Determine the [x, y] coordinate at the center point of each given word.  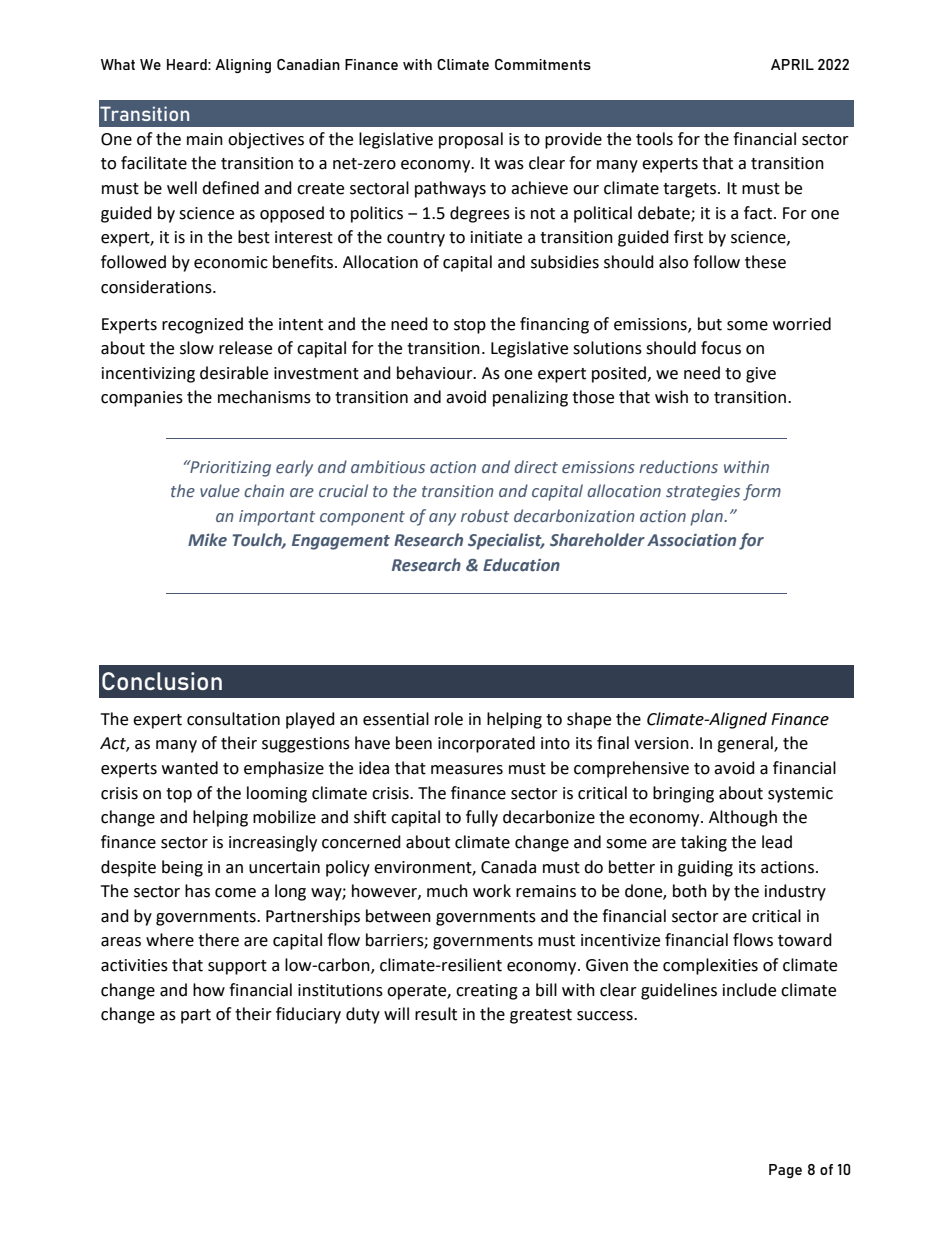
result [436, 1014]
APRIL [792, 64]
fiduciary [308, 1015]
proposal [471, 140]
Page [785, 1171]
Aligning [243, 66]
